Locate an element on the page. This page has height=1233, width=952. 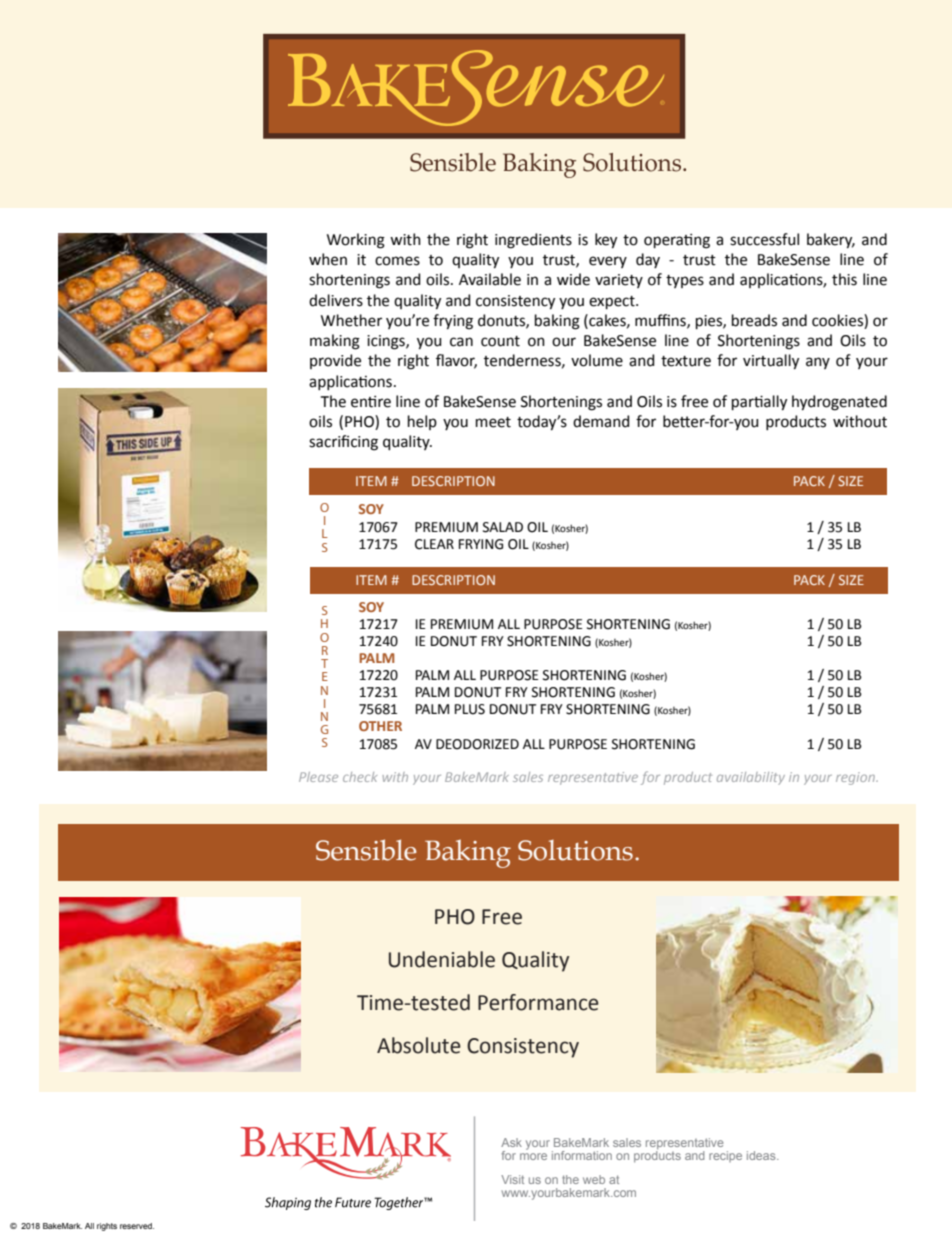
successful is located at coordinates (764, 239).
